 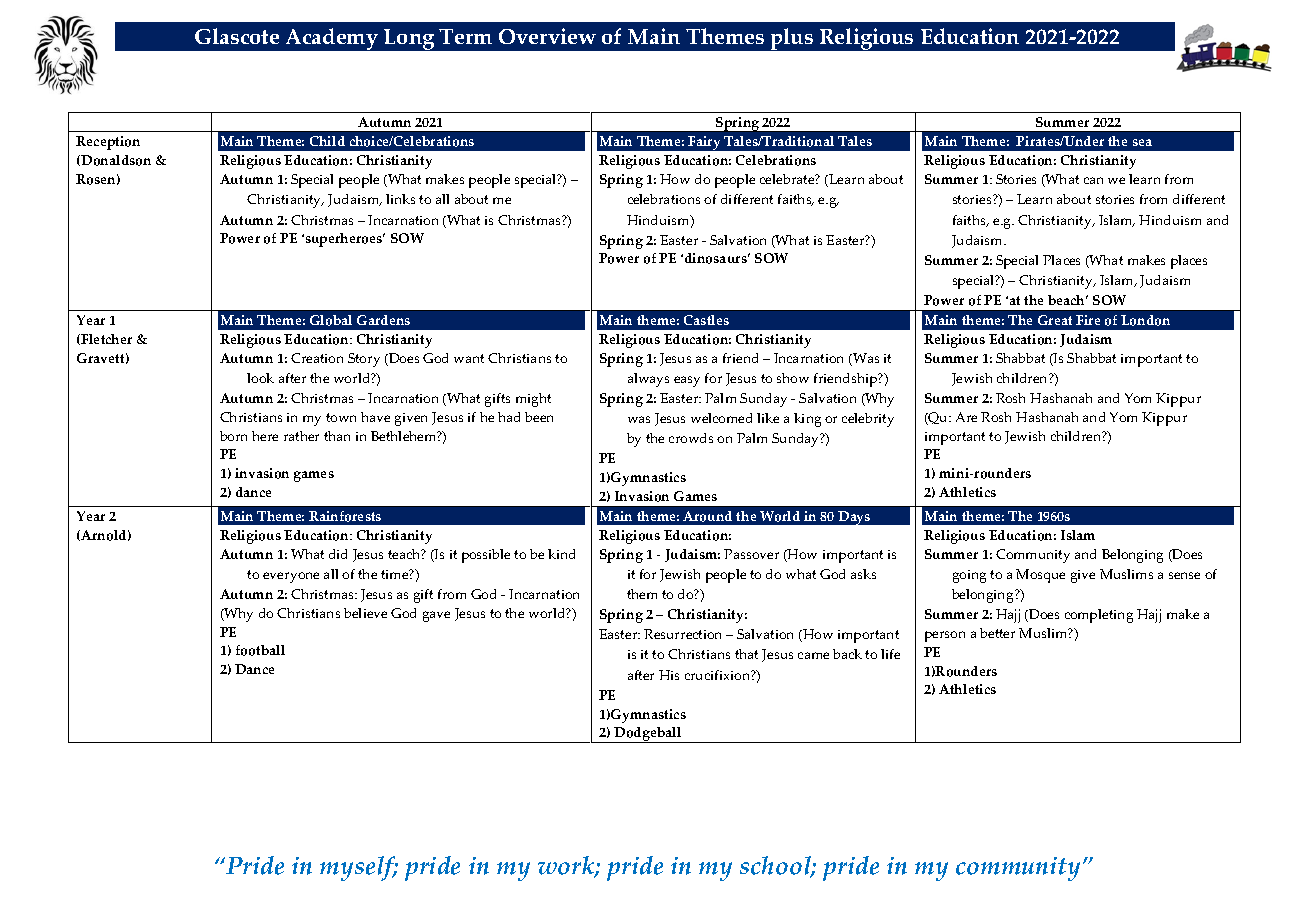 What do you see at coordinates (547, 36) in the screenshot?
I see `Overview` at bounding box center [547, 36].
